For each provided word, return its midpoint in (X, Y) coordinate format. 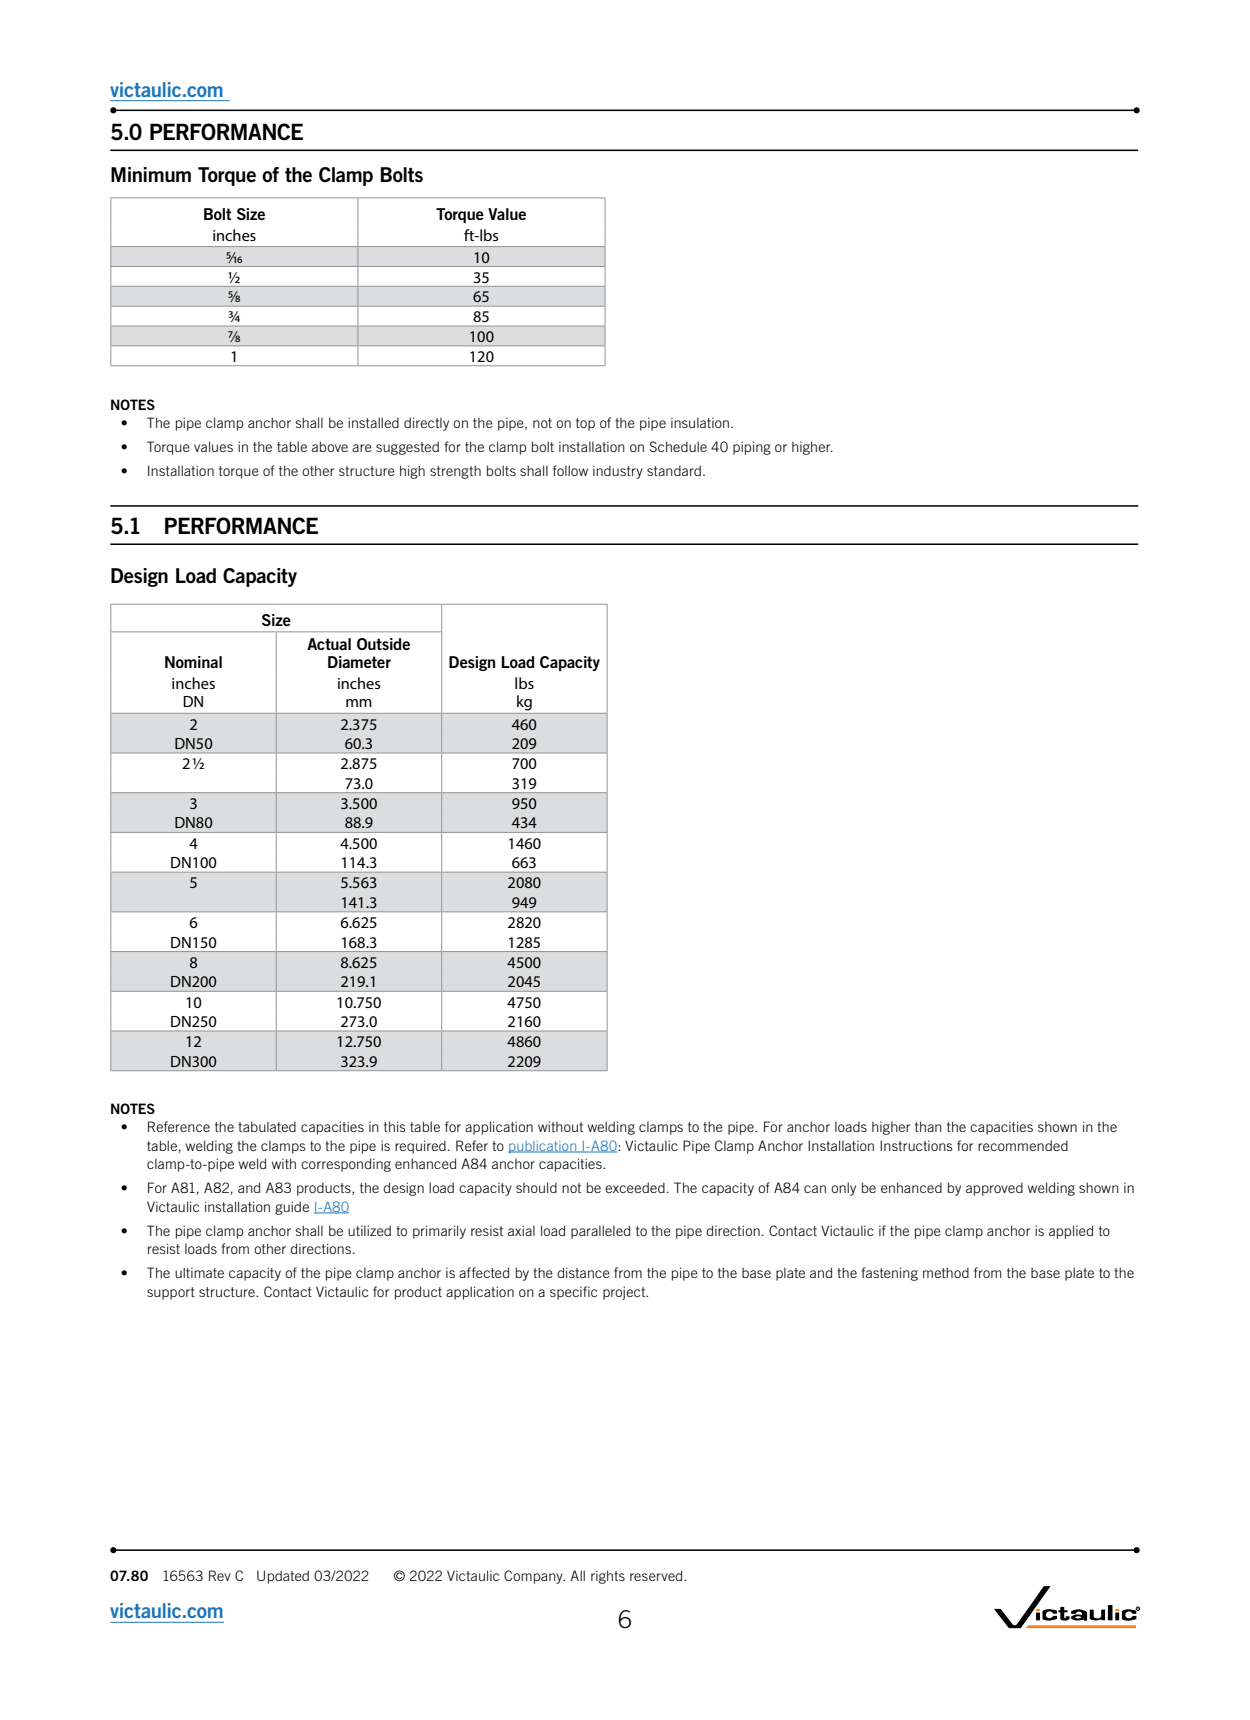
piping (752, 448)
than (928, 1126)
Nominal (193, 662)
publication (543, 1147)
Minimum (151, 174)
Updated (283, 1577)
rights (608, 1577)
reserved (657, 1575)
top (585, 424)
